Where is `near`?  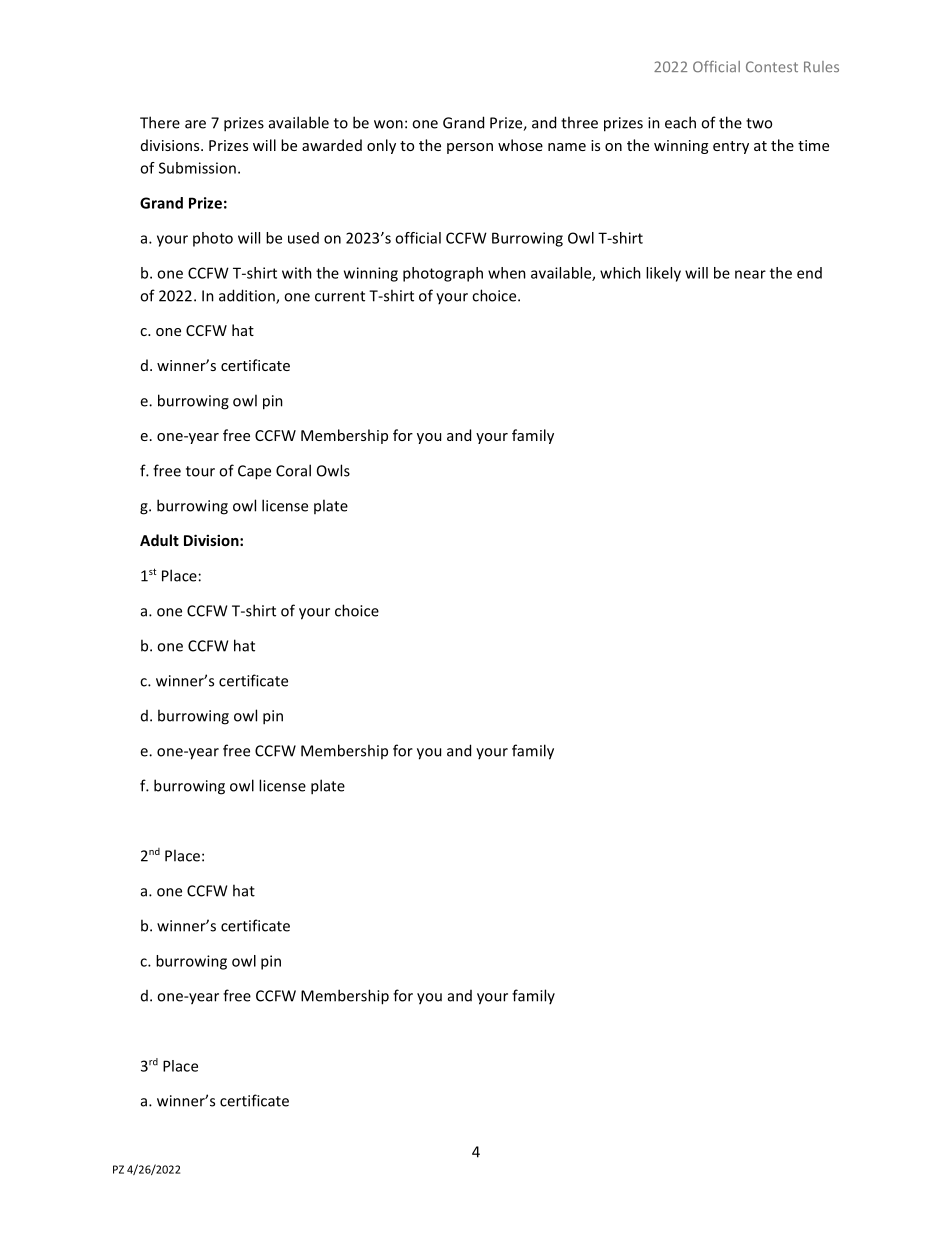 near is located at coordinates (750, 274).
